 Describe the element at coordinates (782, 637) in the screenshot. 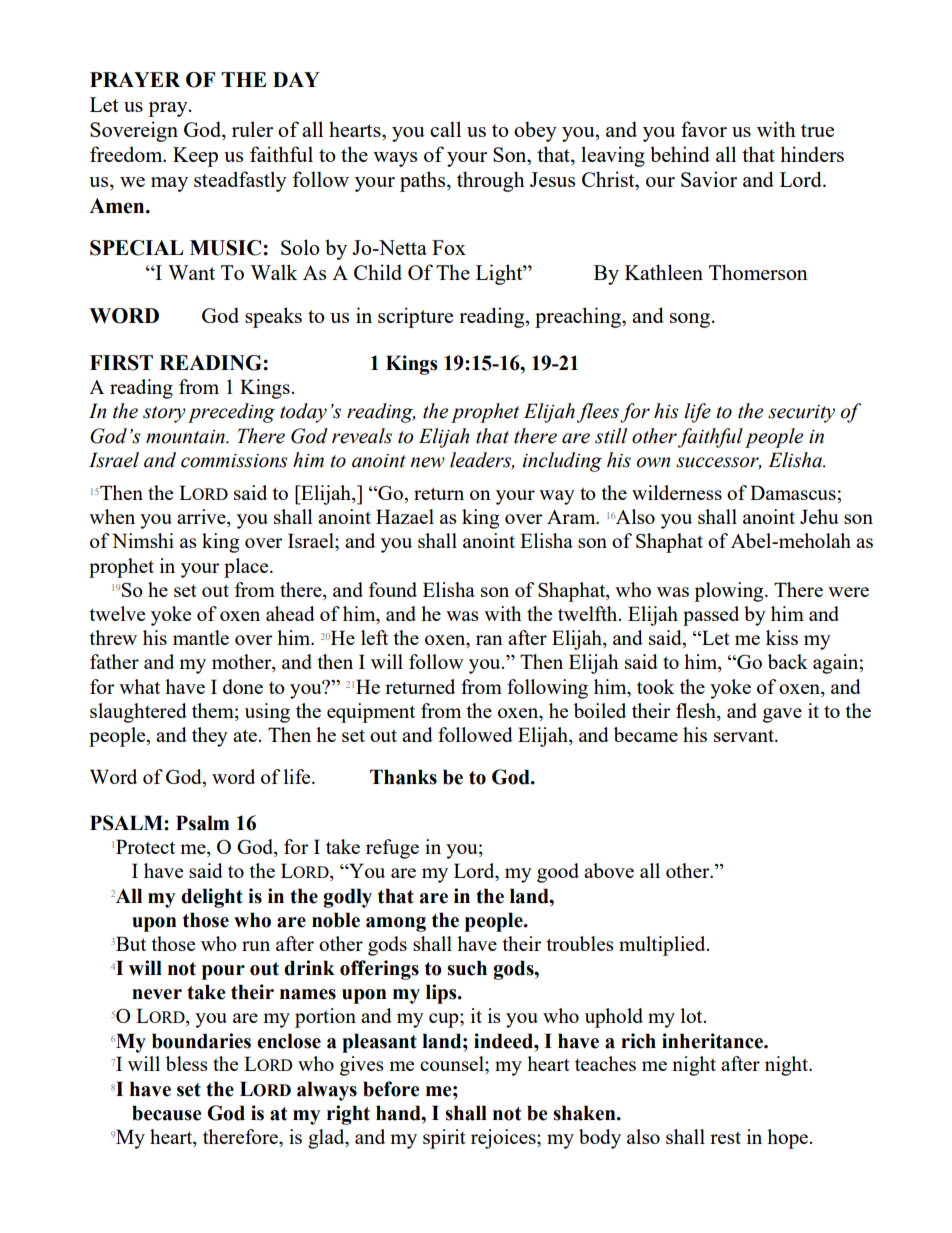

I see `kiss` at that location.
